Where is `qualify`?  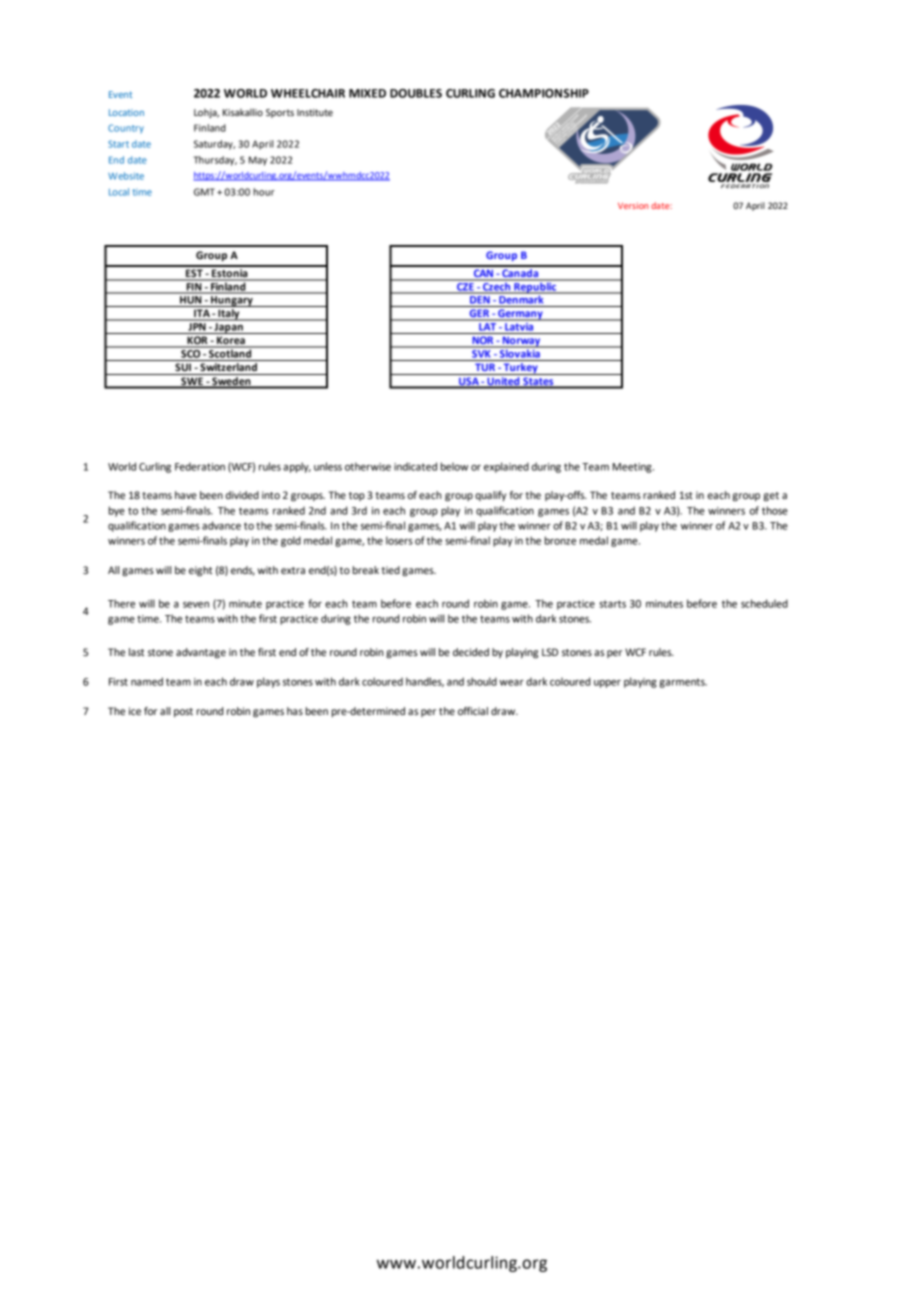 qualify is located at coordinates (490, 496).
